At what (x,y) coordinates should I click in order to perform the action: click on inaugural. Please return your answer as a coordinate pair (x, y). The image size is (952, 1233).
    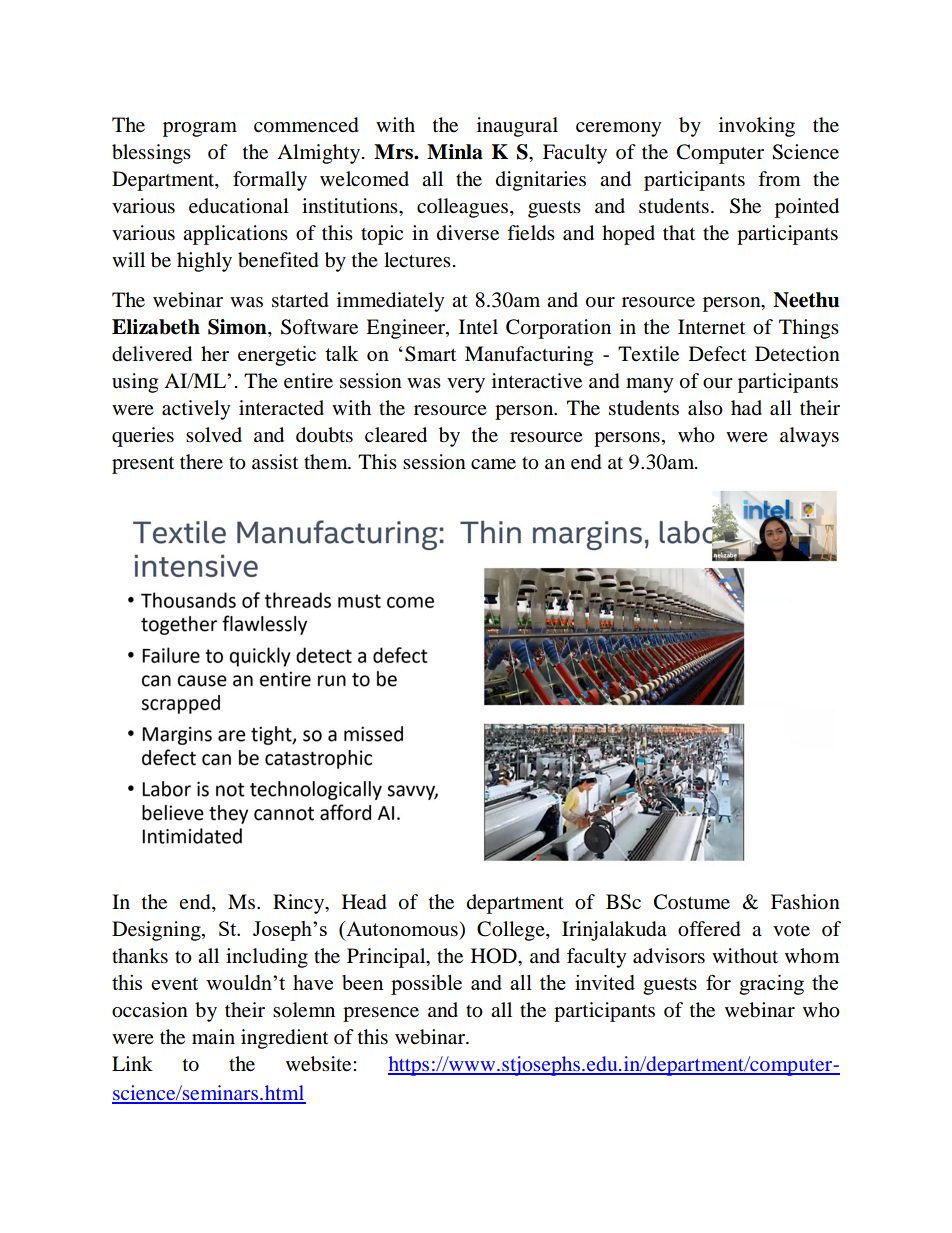
    Looking at the image, I should click on (517, 127).
